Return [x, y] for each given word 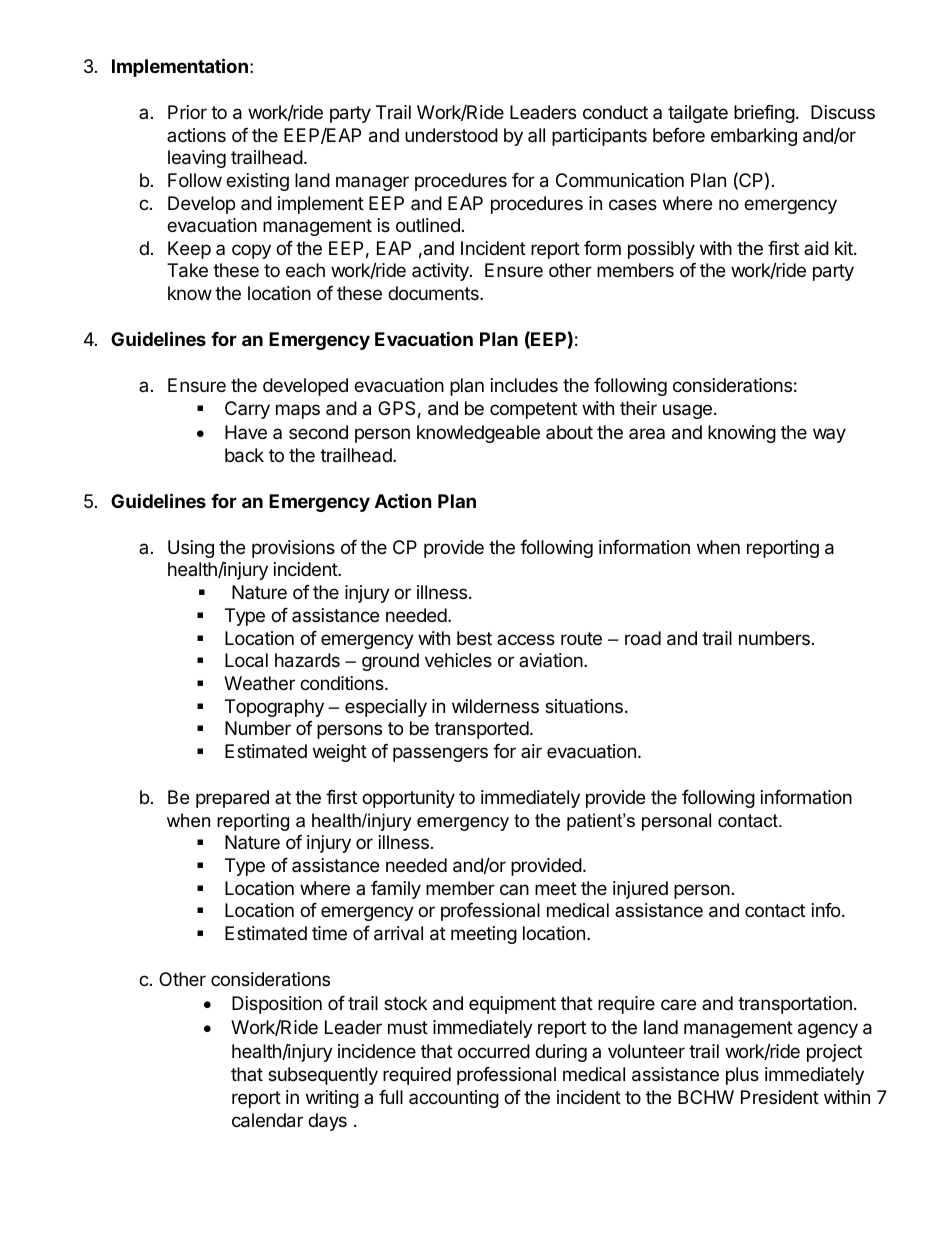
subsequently [323, 1076]
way [829, 435]
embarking [754, 137]
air [531, 751]
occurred [494, 1051]
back [244, 455]
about [569, 432]
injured [640, 890]
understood [451, 135]
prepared [232, 799]
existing [257, 182]
